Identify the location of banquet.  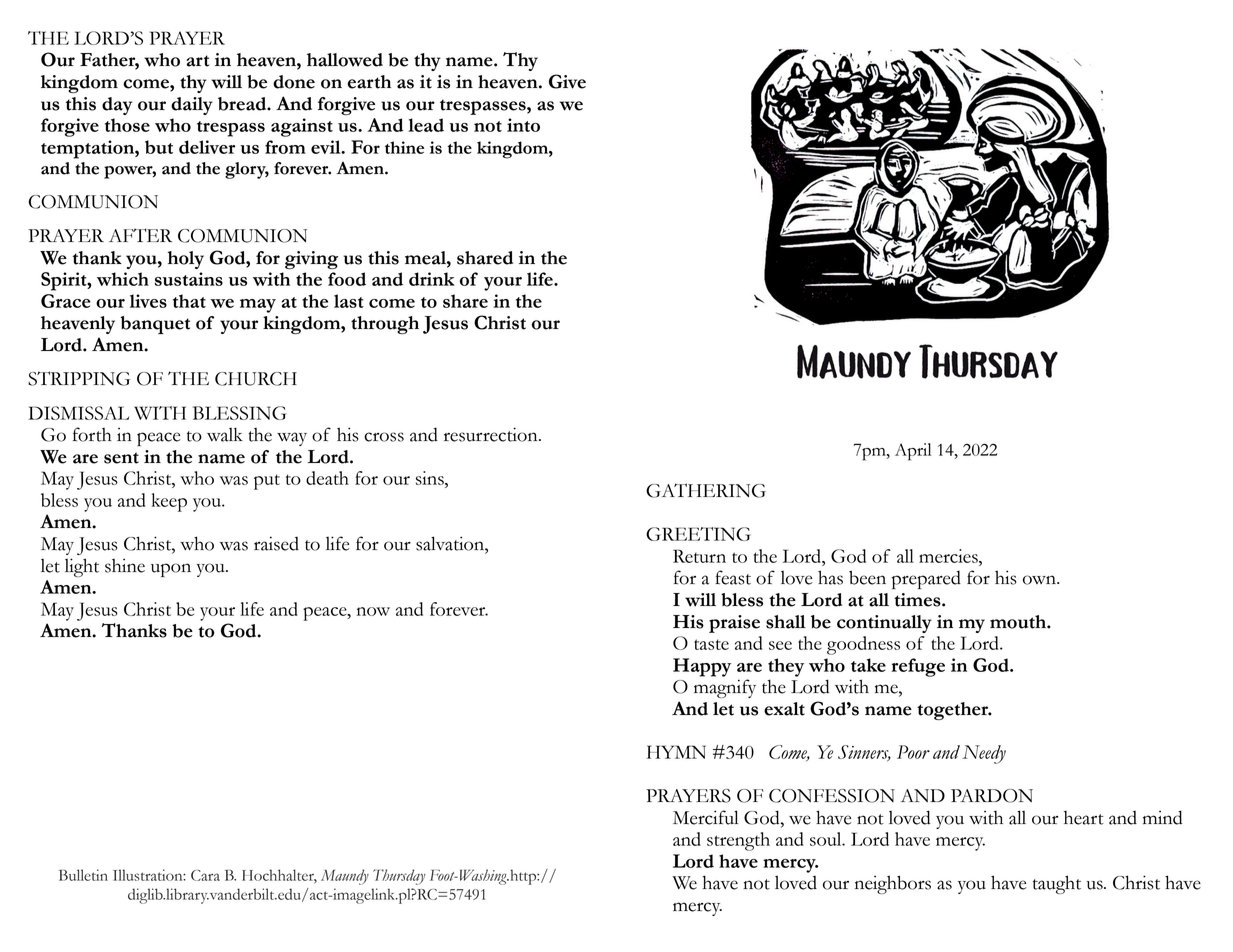
(155, 325).
